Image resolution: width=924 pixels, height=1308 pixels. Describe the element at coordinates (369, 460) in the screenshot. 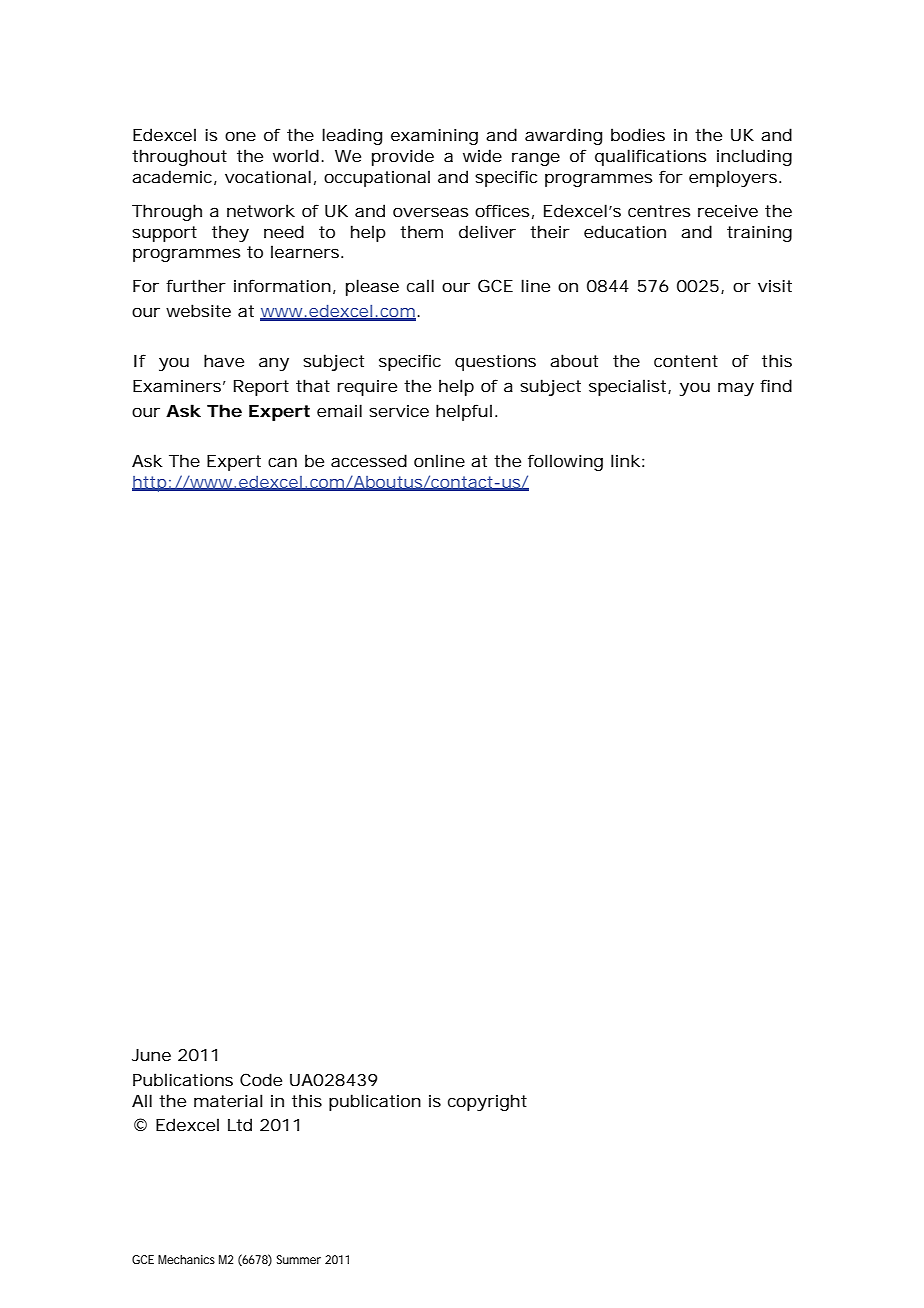

I see `accessed` at that location.
